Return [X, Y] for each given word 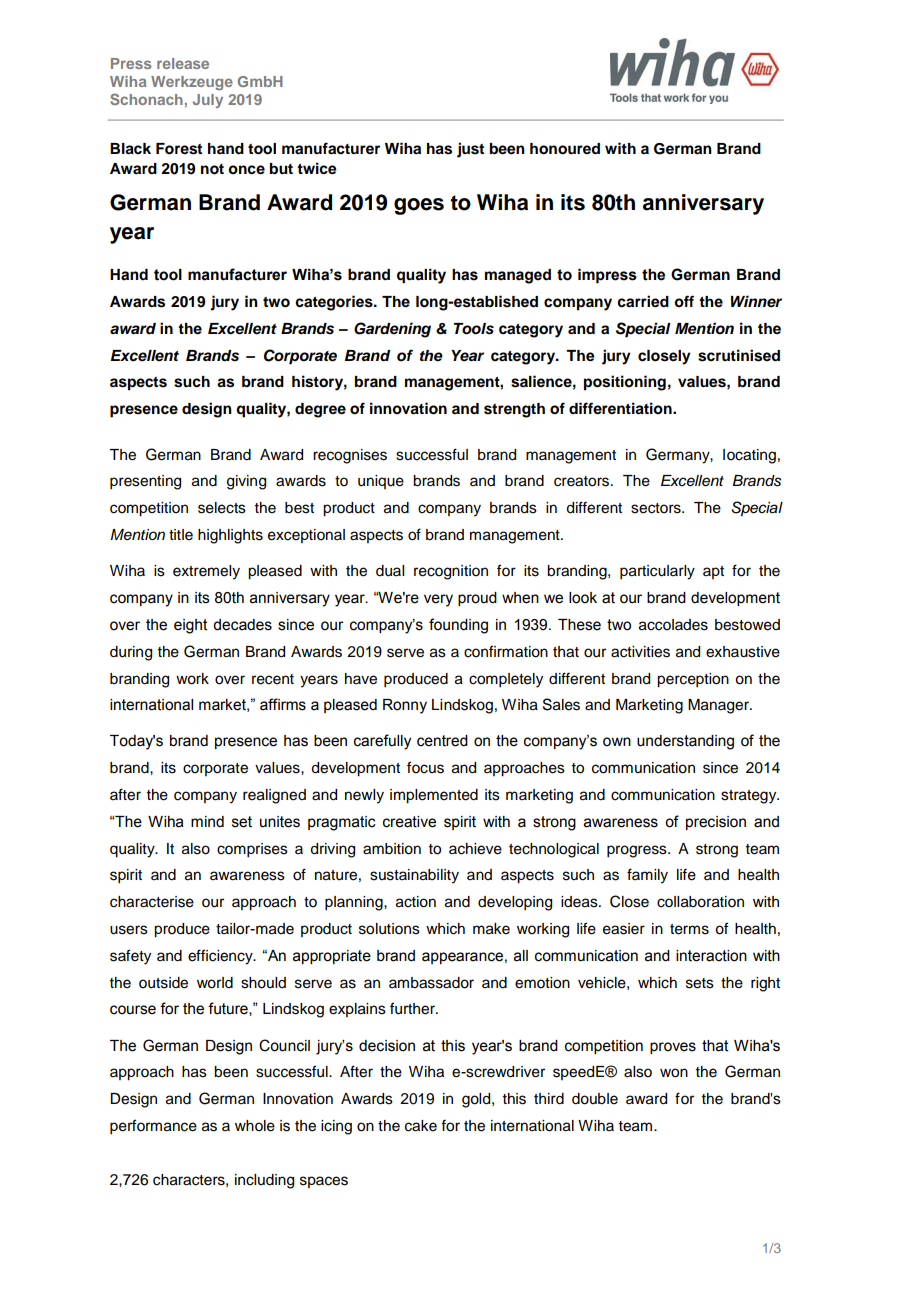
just [470, 150]
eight [191, 626]
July [208, 101]
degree [320, 410]
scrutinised [739, 355]
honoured [565, 149]
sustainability [414, 876]
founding [458, 626]
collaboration [700, 902]
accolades [673, 625]
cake [421, 1126]
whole [255, 1126]
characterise [152, 902]
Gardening [392, 330]
